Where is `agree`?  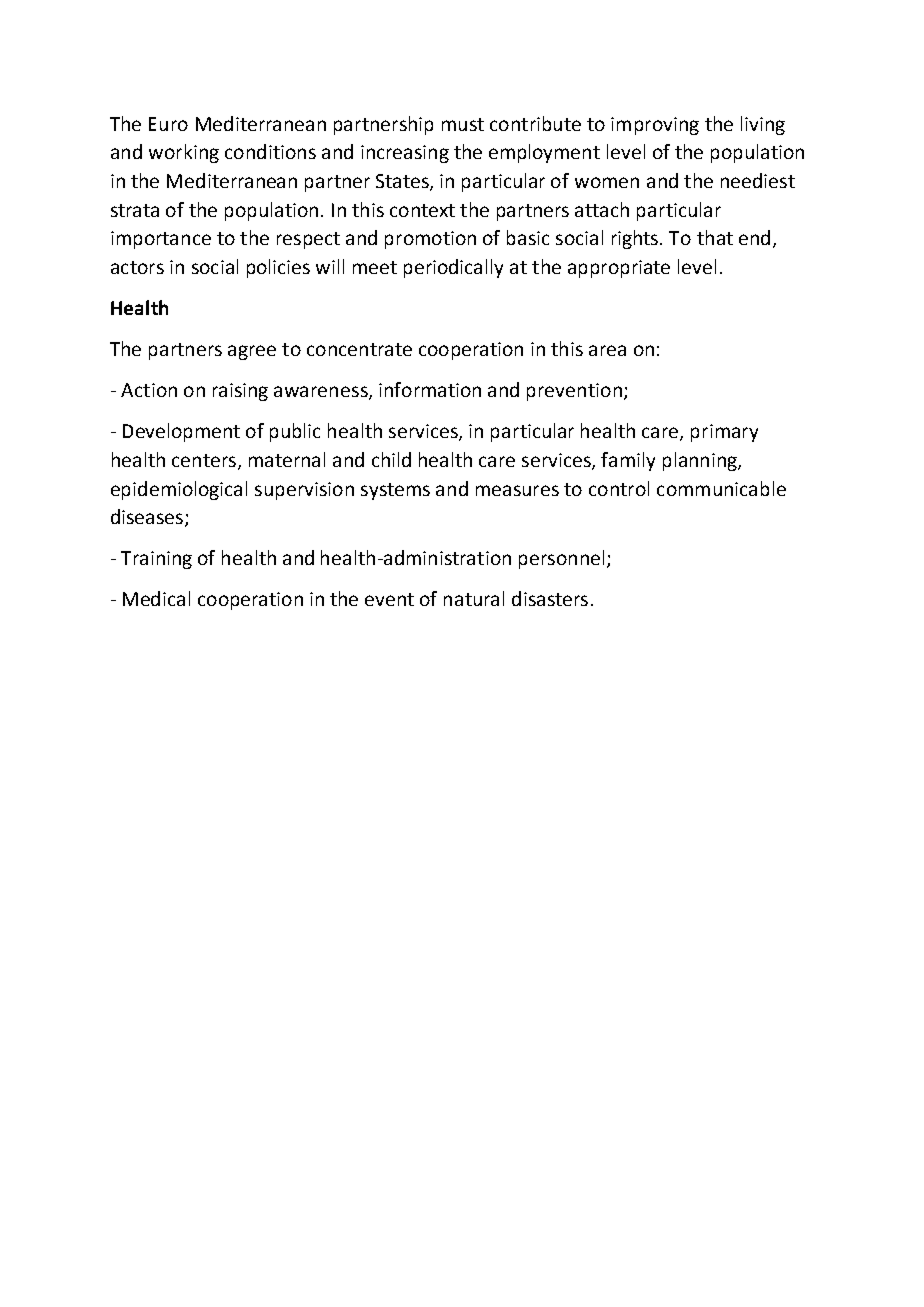 agree is located at coordinates (252, 352).
